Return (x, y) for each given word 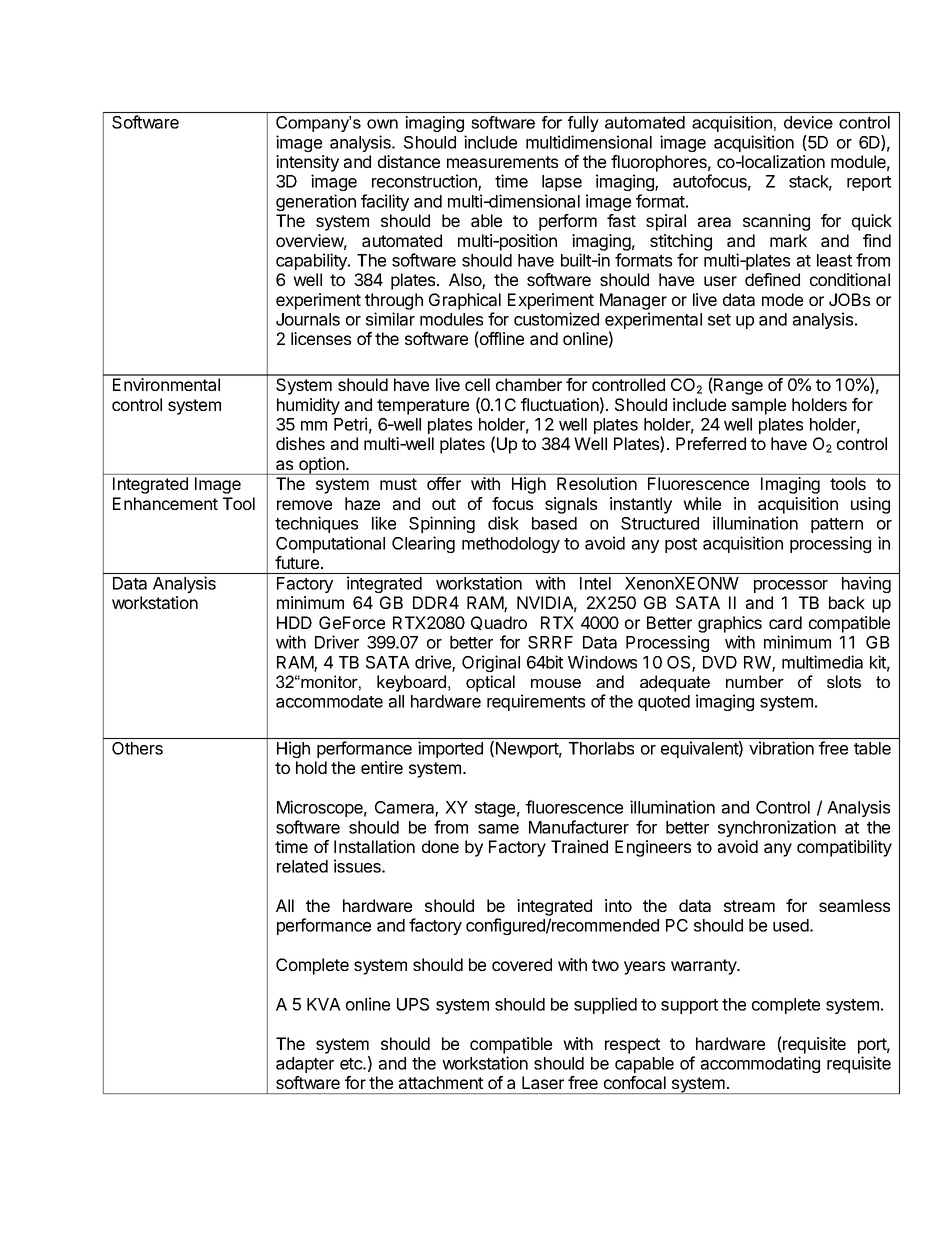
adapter (305, 1065)
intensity (307, 163)
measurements (502, 162)
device (808, 122)
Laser (543, 1082)
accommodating (760, 1064)
